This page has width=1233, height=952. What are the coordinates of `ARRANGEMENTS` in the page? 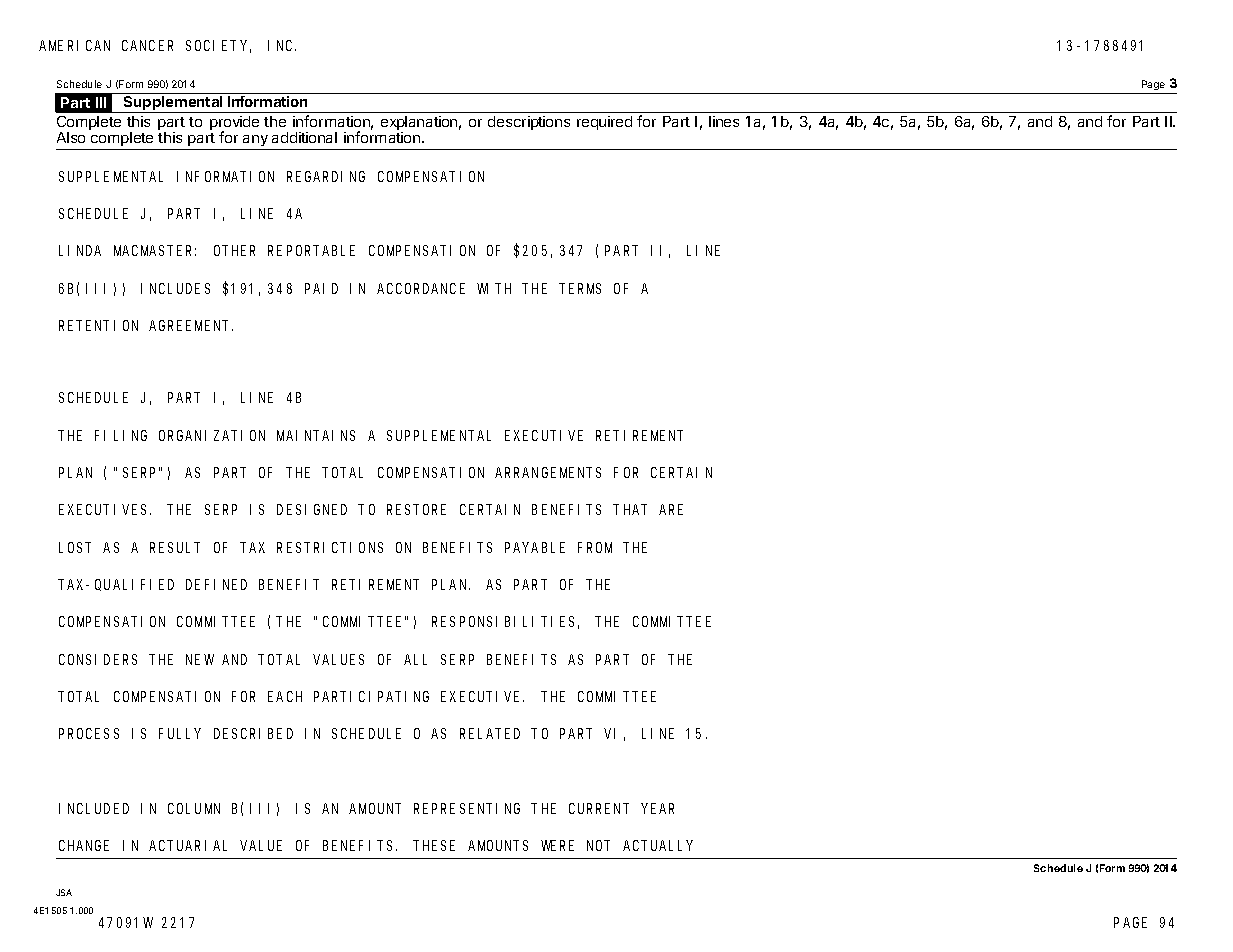 It's located at (548, 472).
